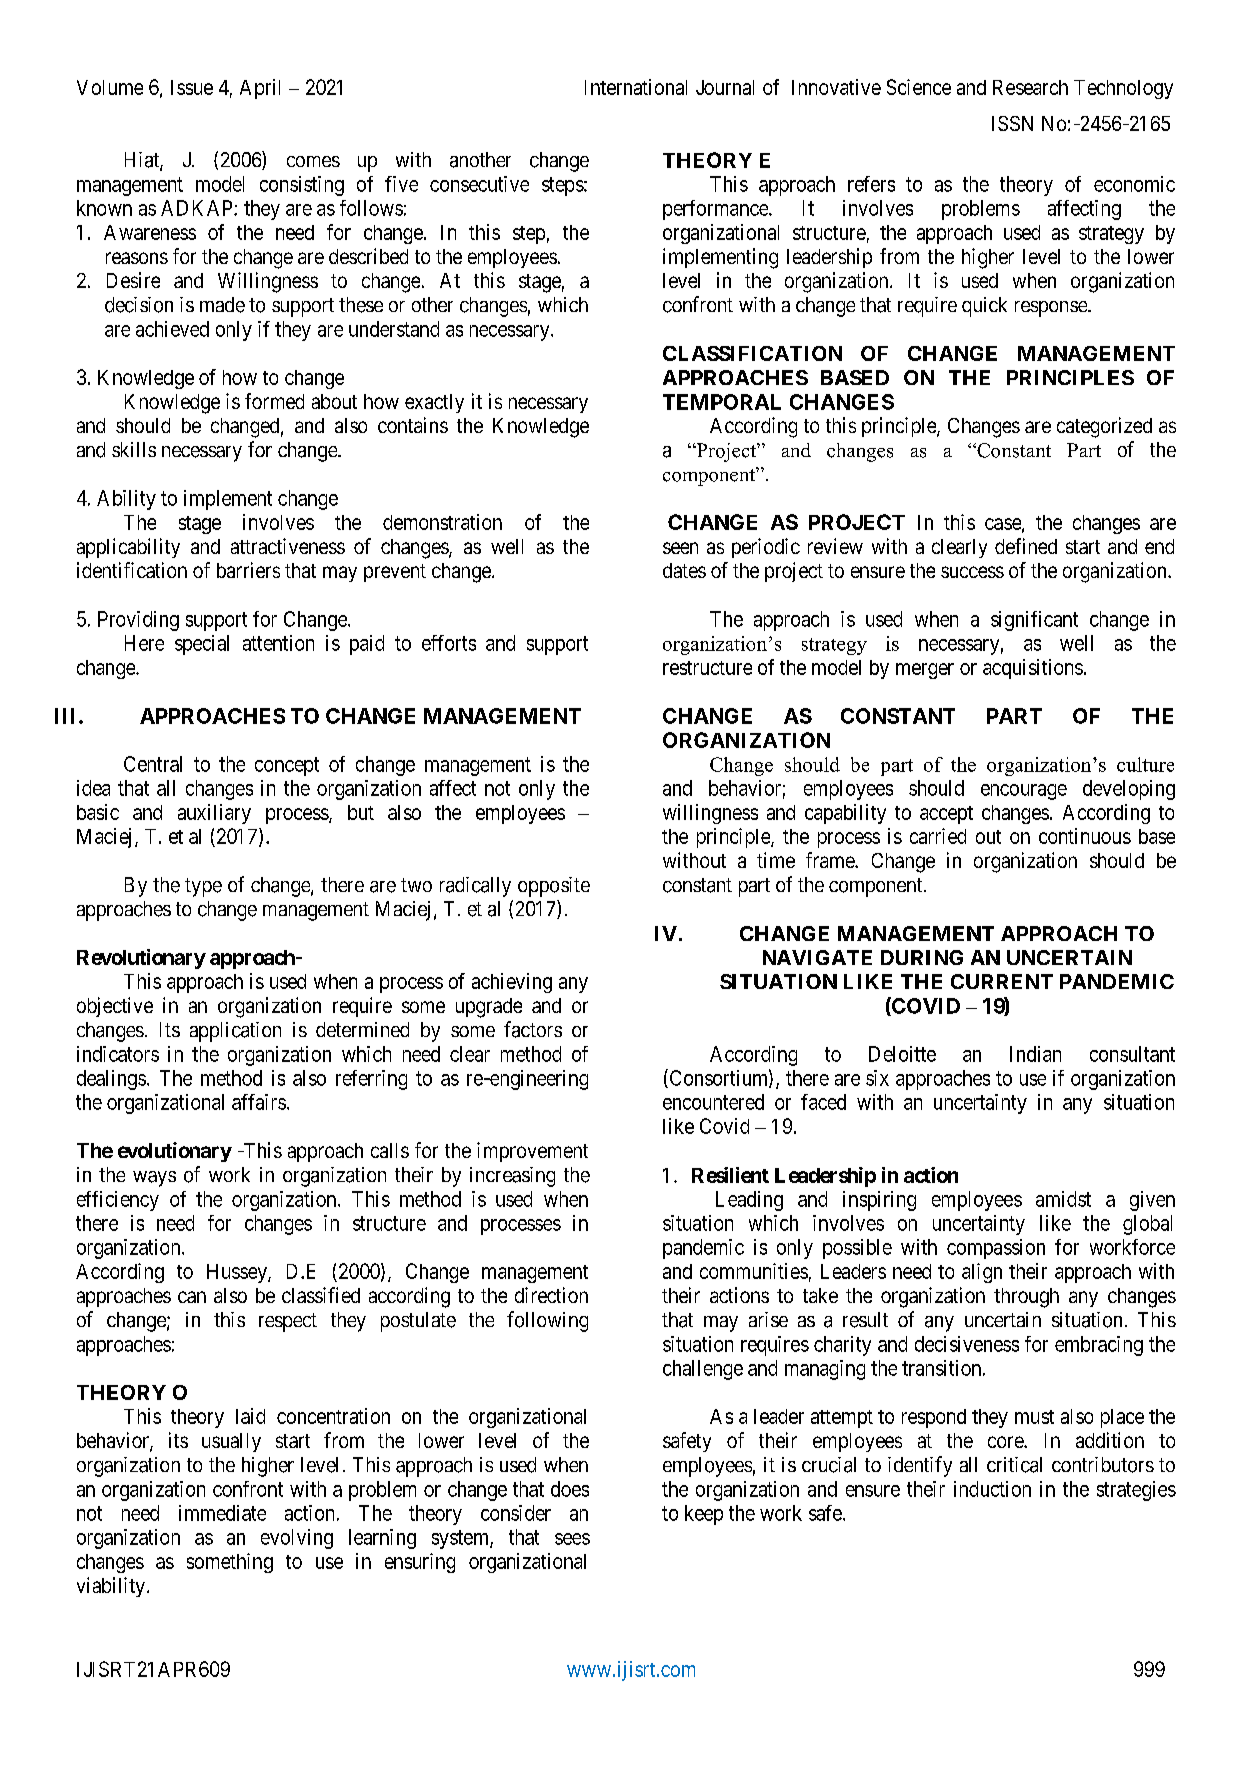 This document has height=1769, width=1251. I want to click on ISSN, so click(1012, 123).
